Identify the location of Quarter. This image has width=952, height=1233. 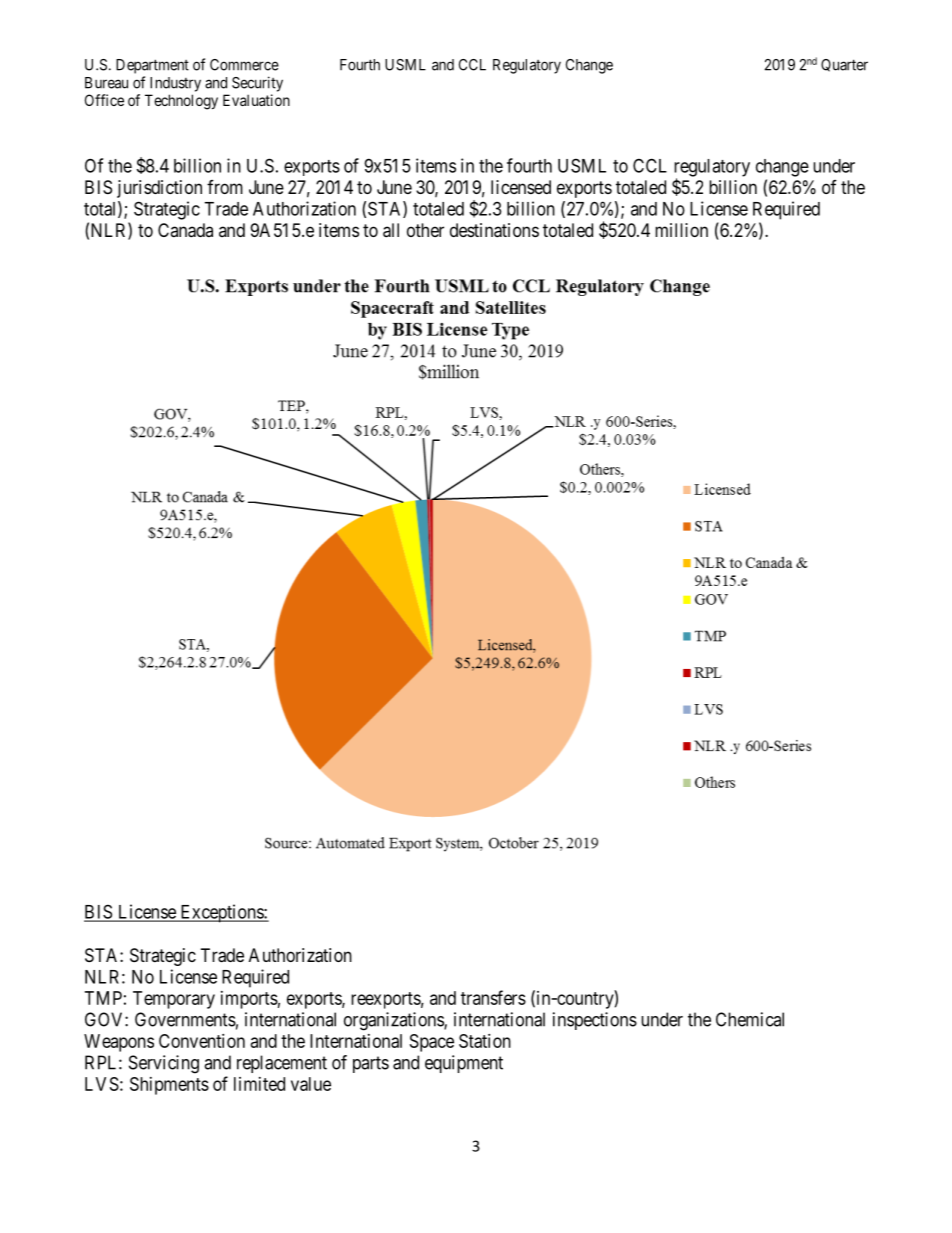
(844, 65).
